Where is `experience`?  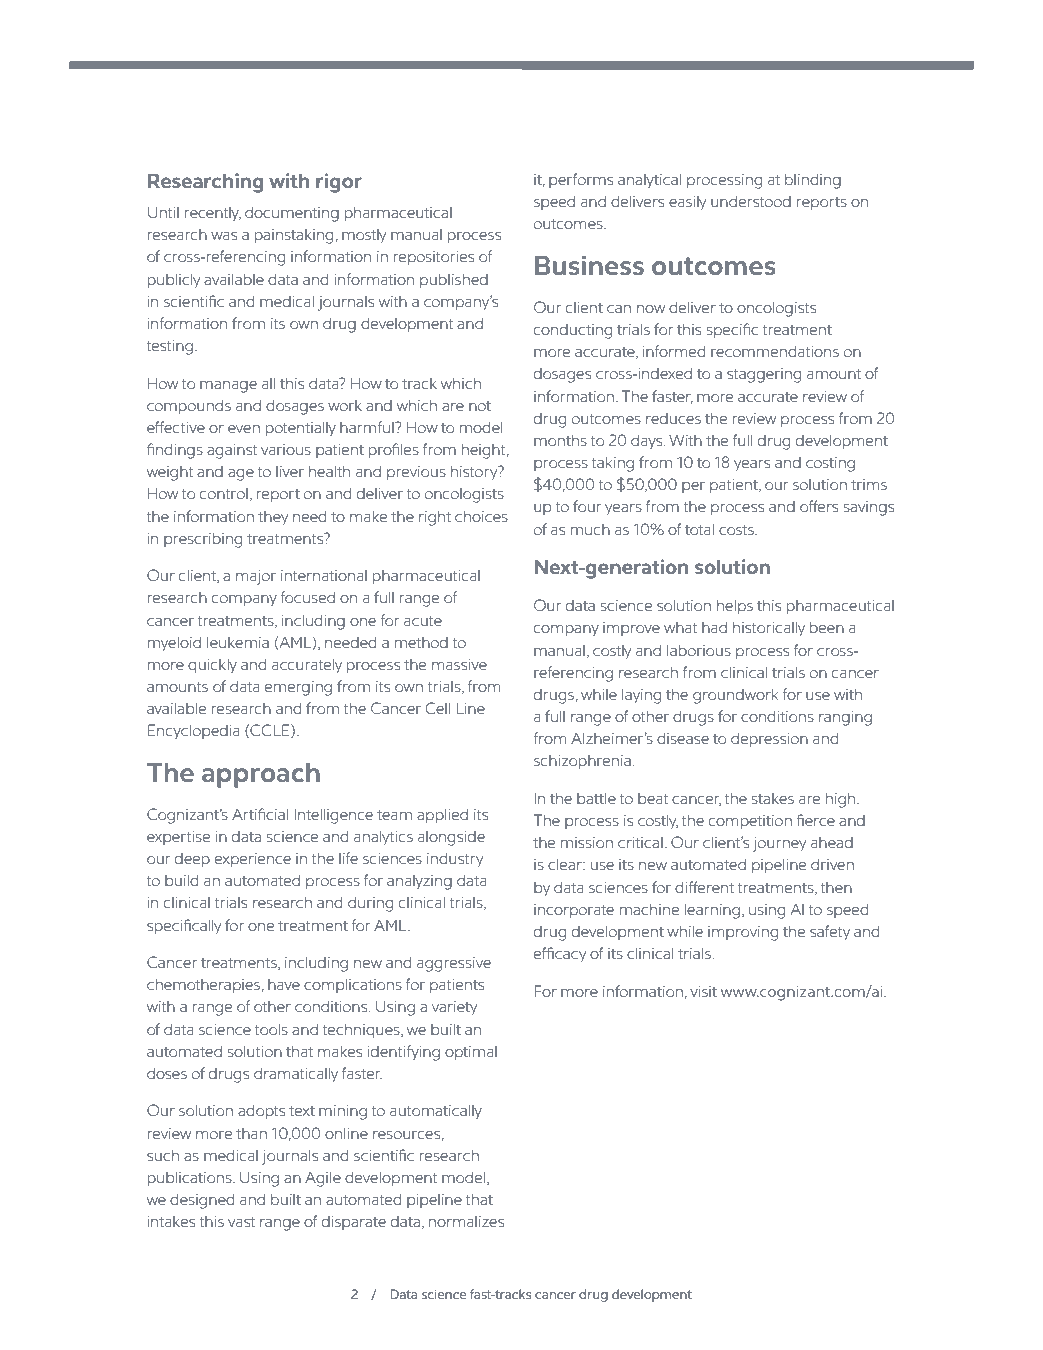 experience is located at coordinates (253, 860).
